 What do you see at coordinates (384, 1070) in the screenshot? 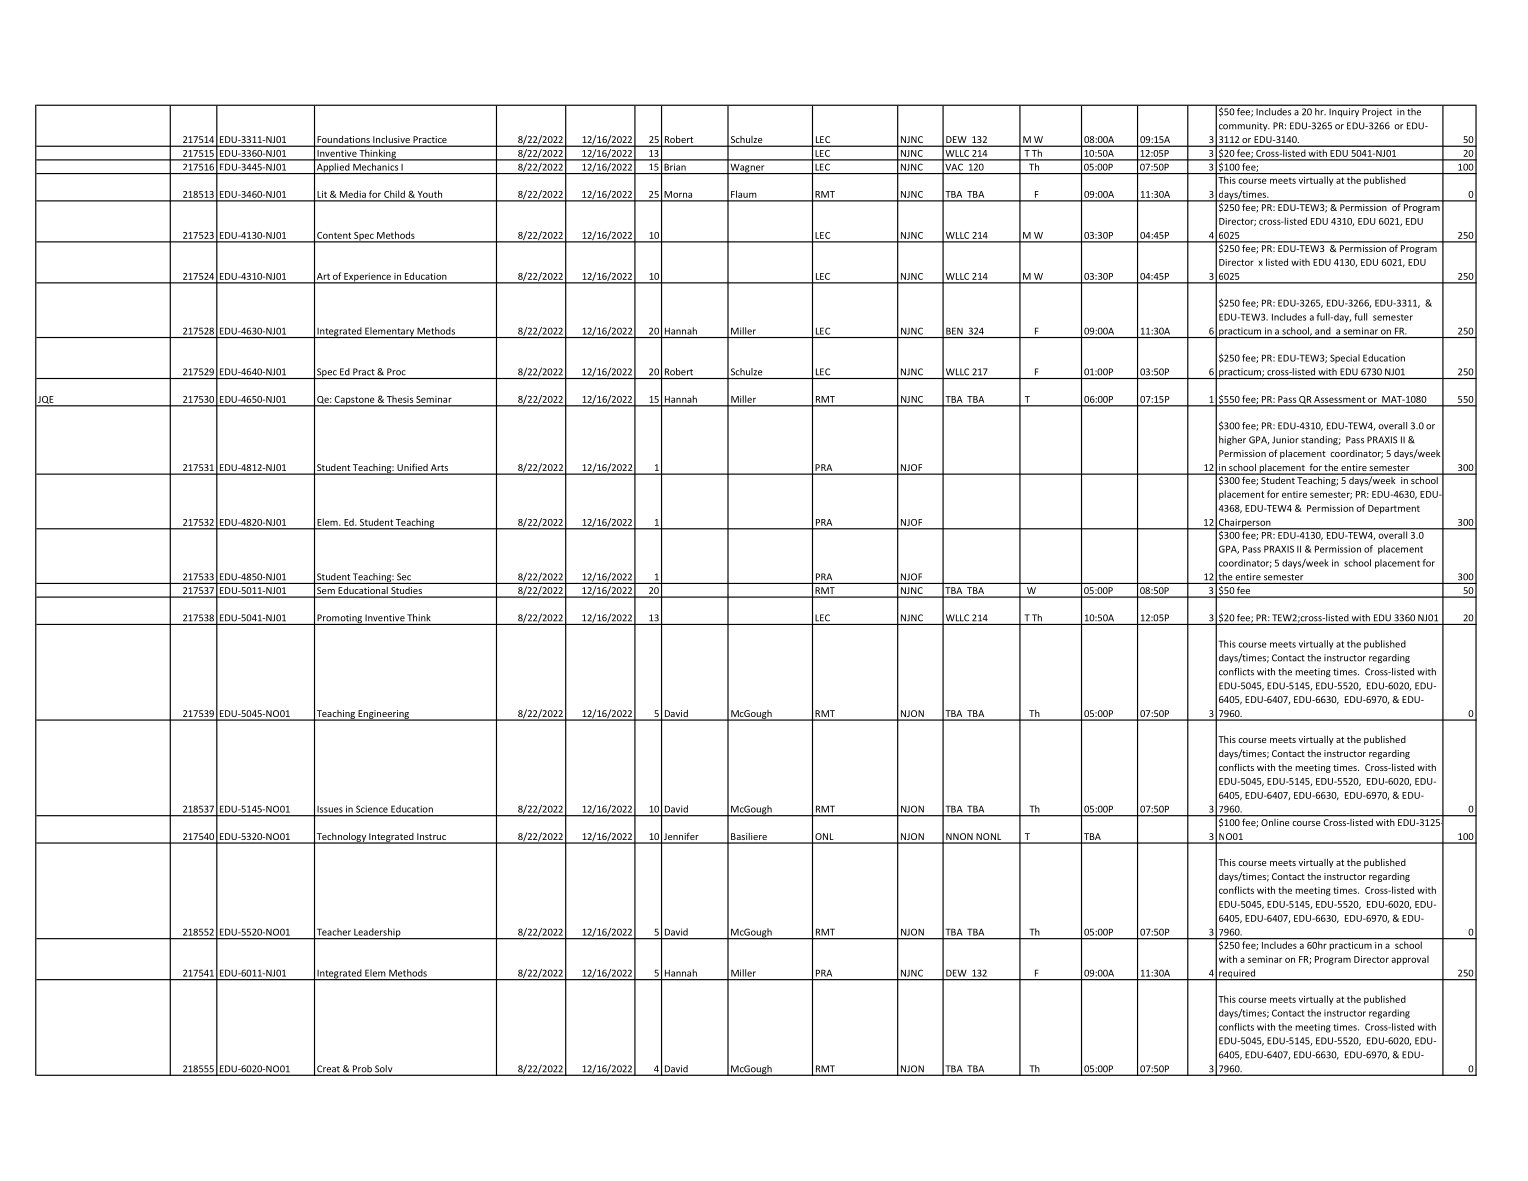
I see `Solv` at bounding box center [384, 1070].
